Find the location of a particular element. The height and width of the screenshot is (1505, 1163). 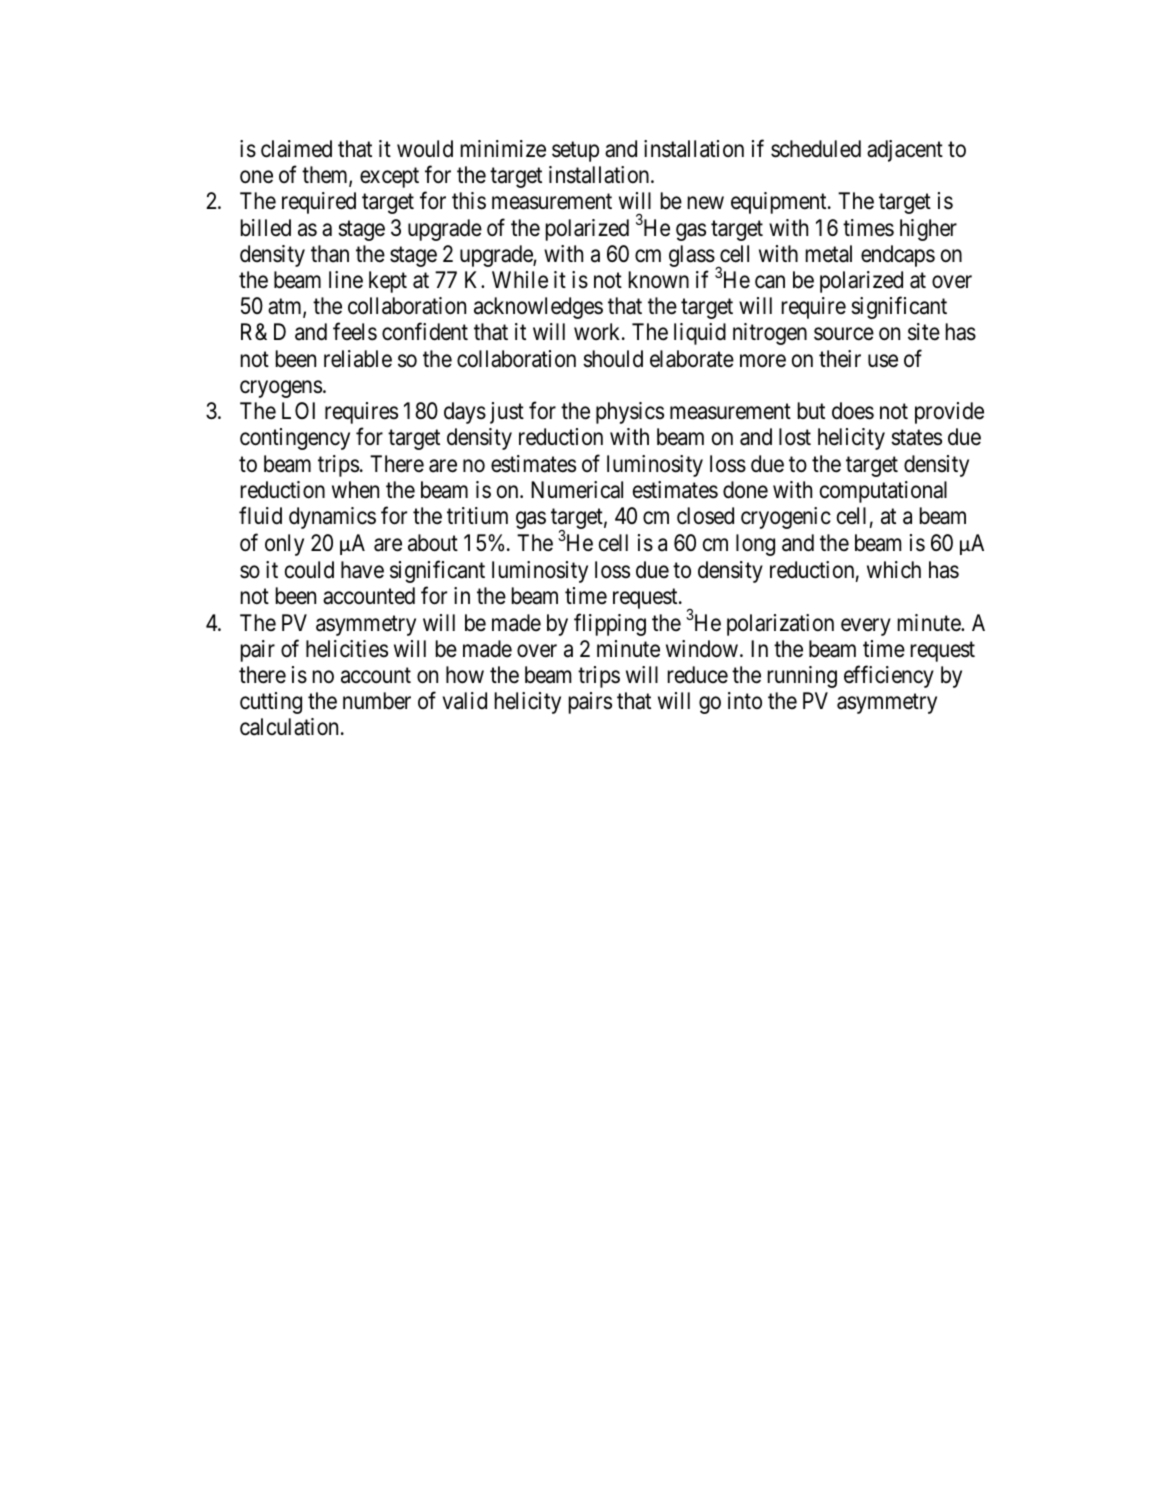

number is located at coordinates (377, 700).
